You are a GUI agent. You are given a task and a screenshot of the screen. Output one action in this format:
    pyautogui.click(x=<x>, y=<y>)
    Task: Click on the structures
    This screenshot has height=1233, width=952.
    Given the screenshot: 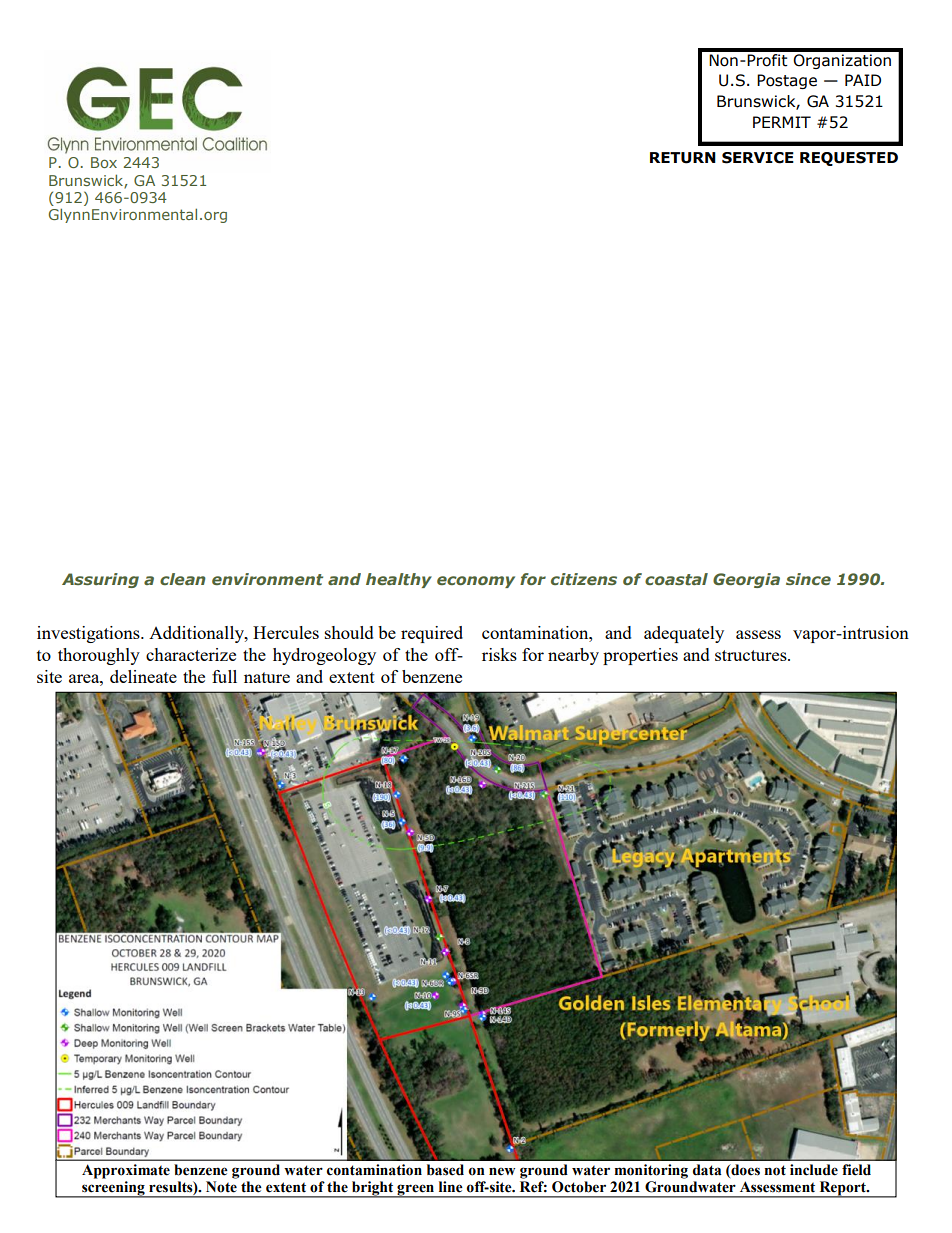 What is the action you would take?
    pyautogui.click(x=752, y=655)
